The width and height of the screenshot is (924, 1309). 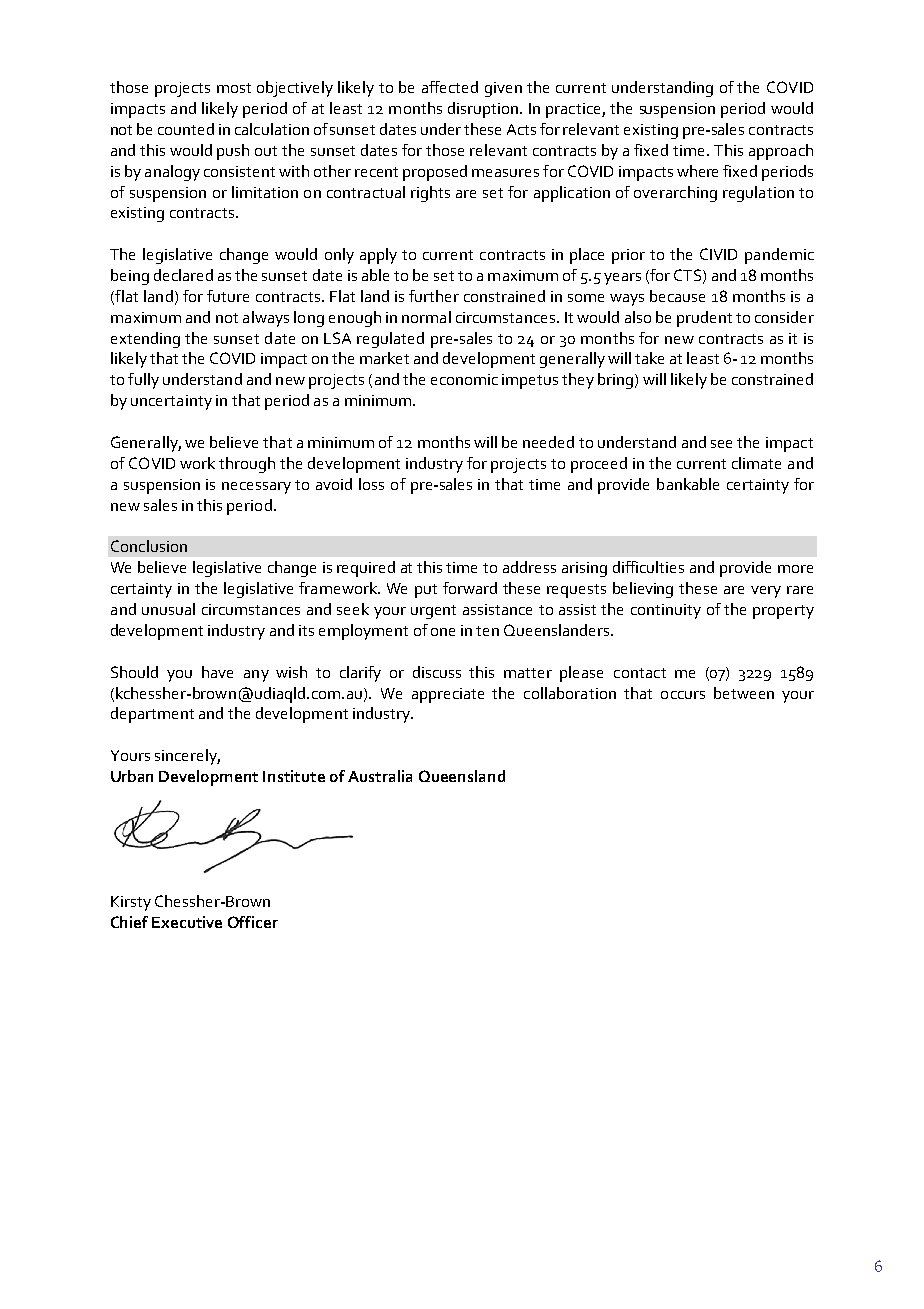 I want to click on future, so click(x=228, y=296).
